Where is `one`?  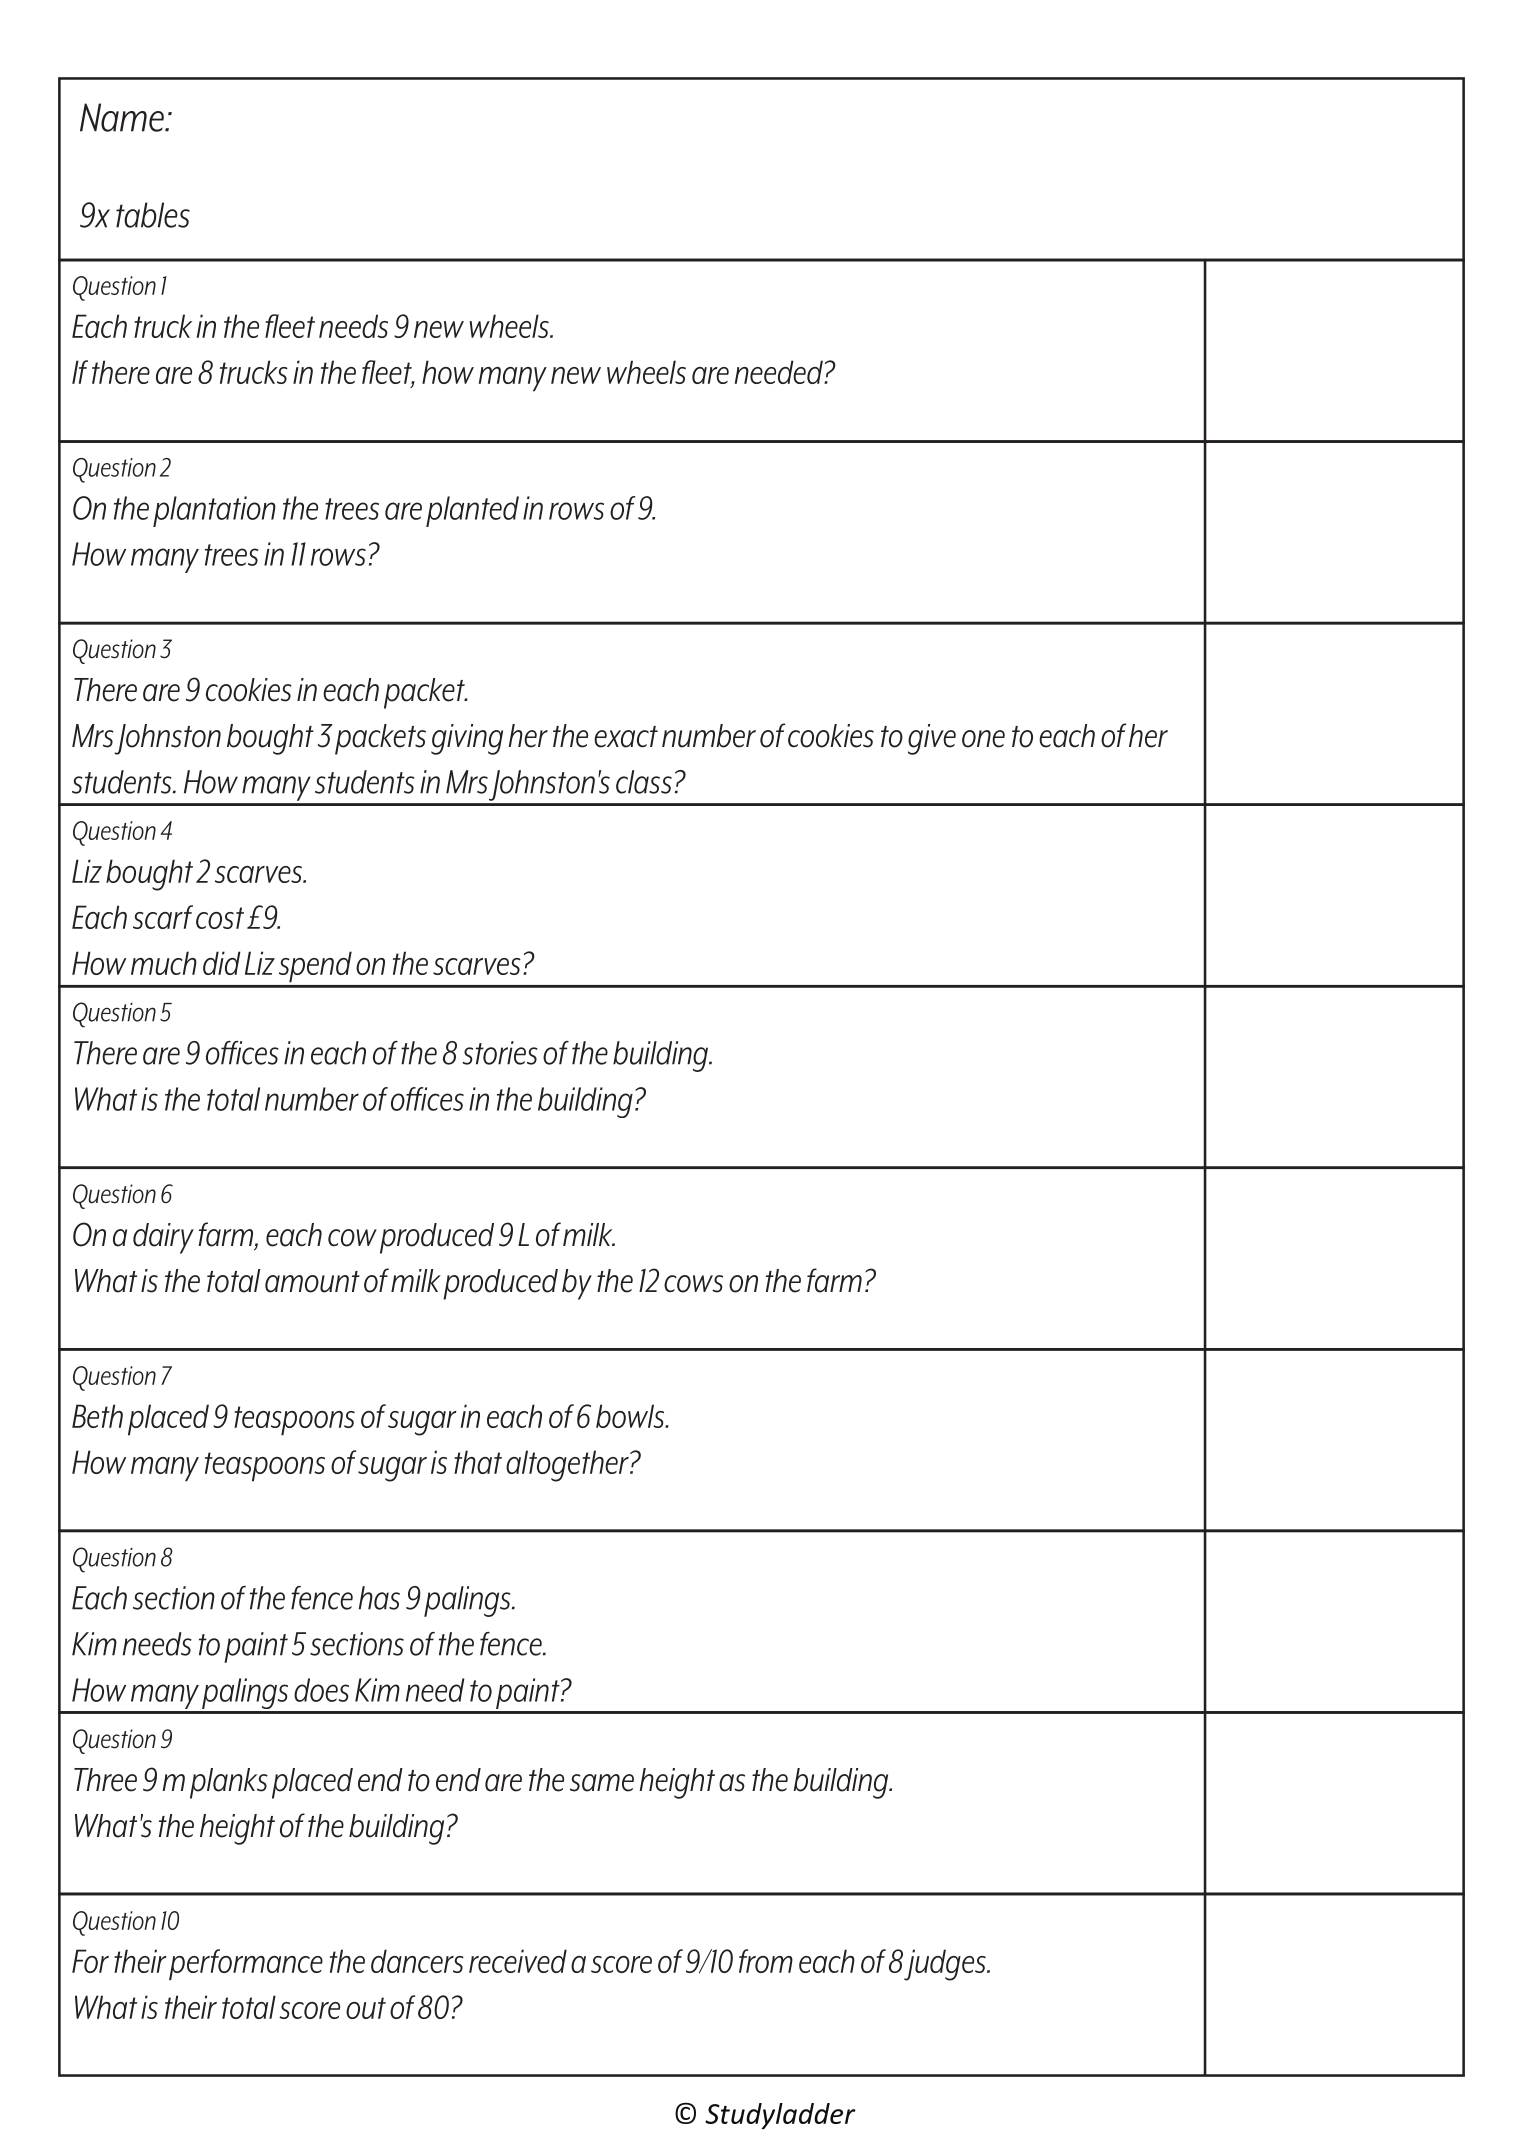
one is located at coordinates (983, 739).
